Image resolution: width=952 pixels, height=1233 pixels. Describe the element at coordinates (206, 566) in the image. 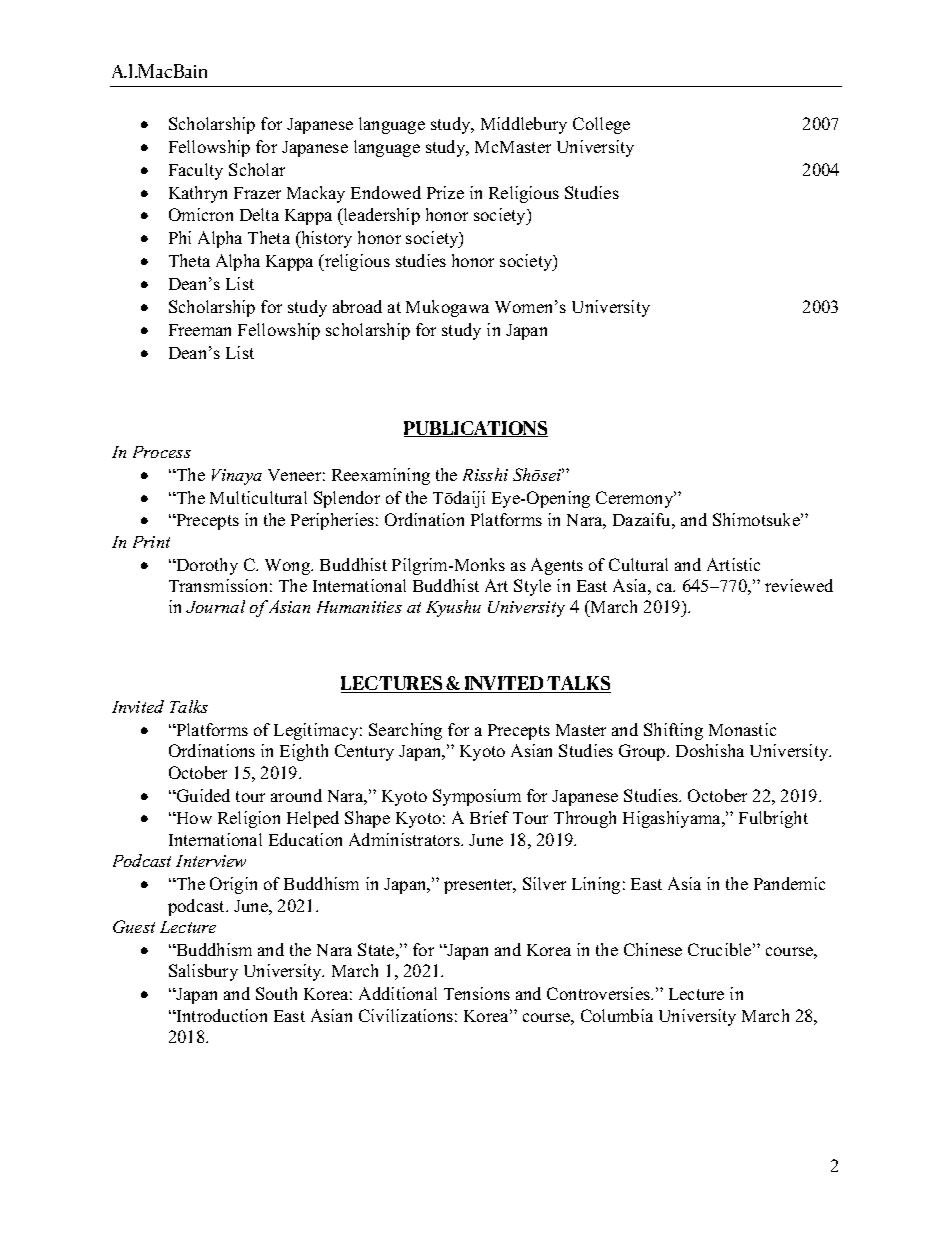

I see `Dorothy` at that location.
